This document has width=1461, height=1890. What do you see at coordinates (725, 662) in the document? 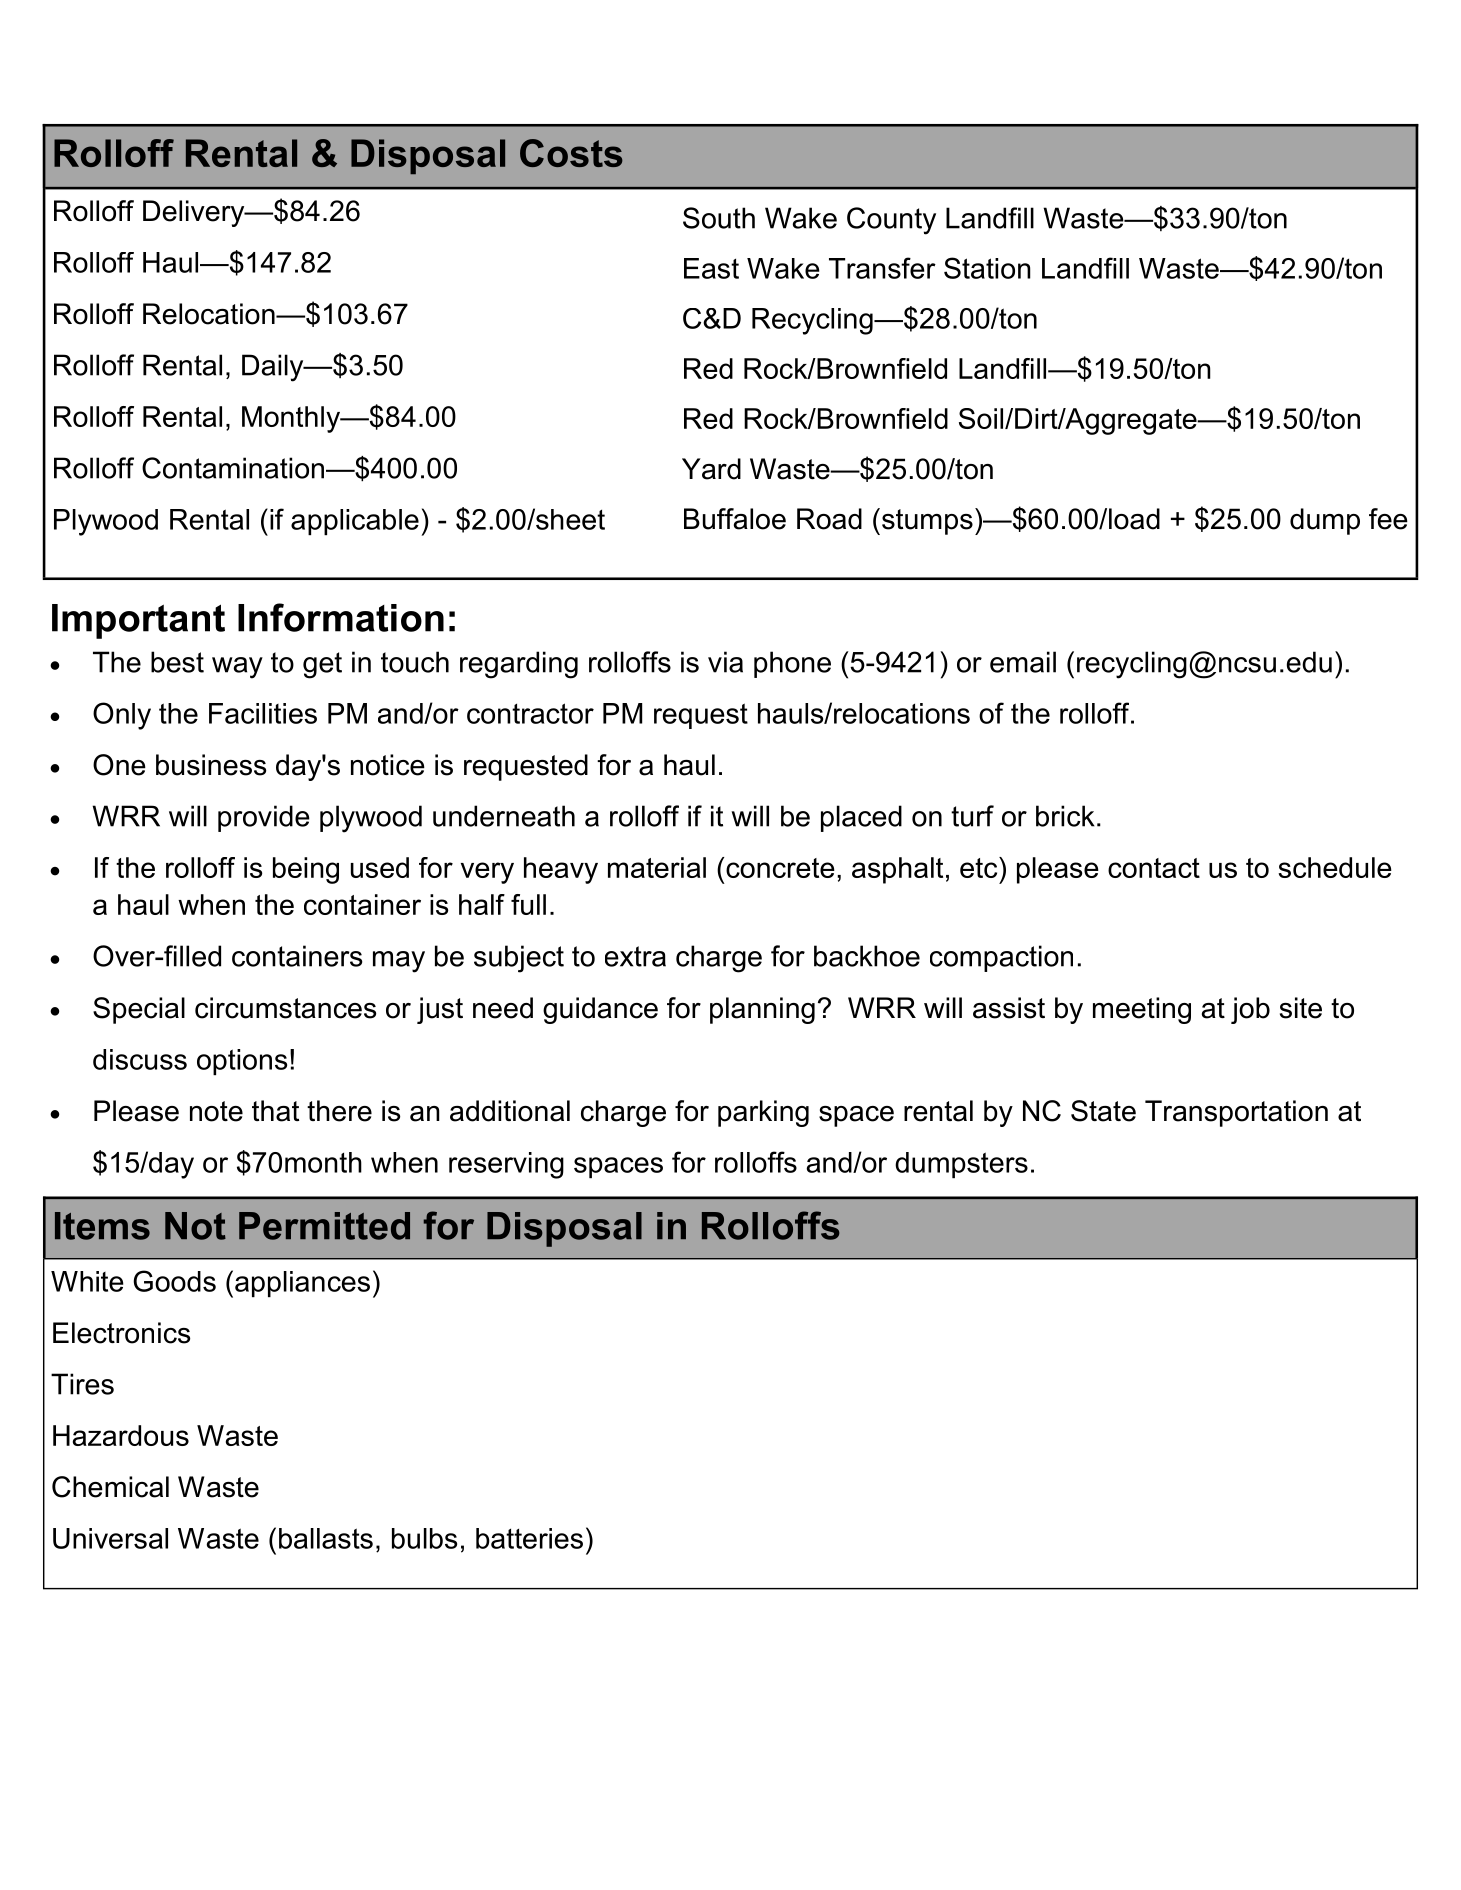
I see `via` at bounding box center [725, 662].
